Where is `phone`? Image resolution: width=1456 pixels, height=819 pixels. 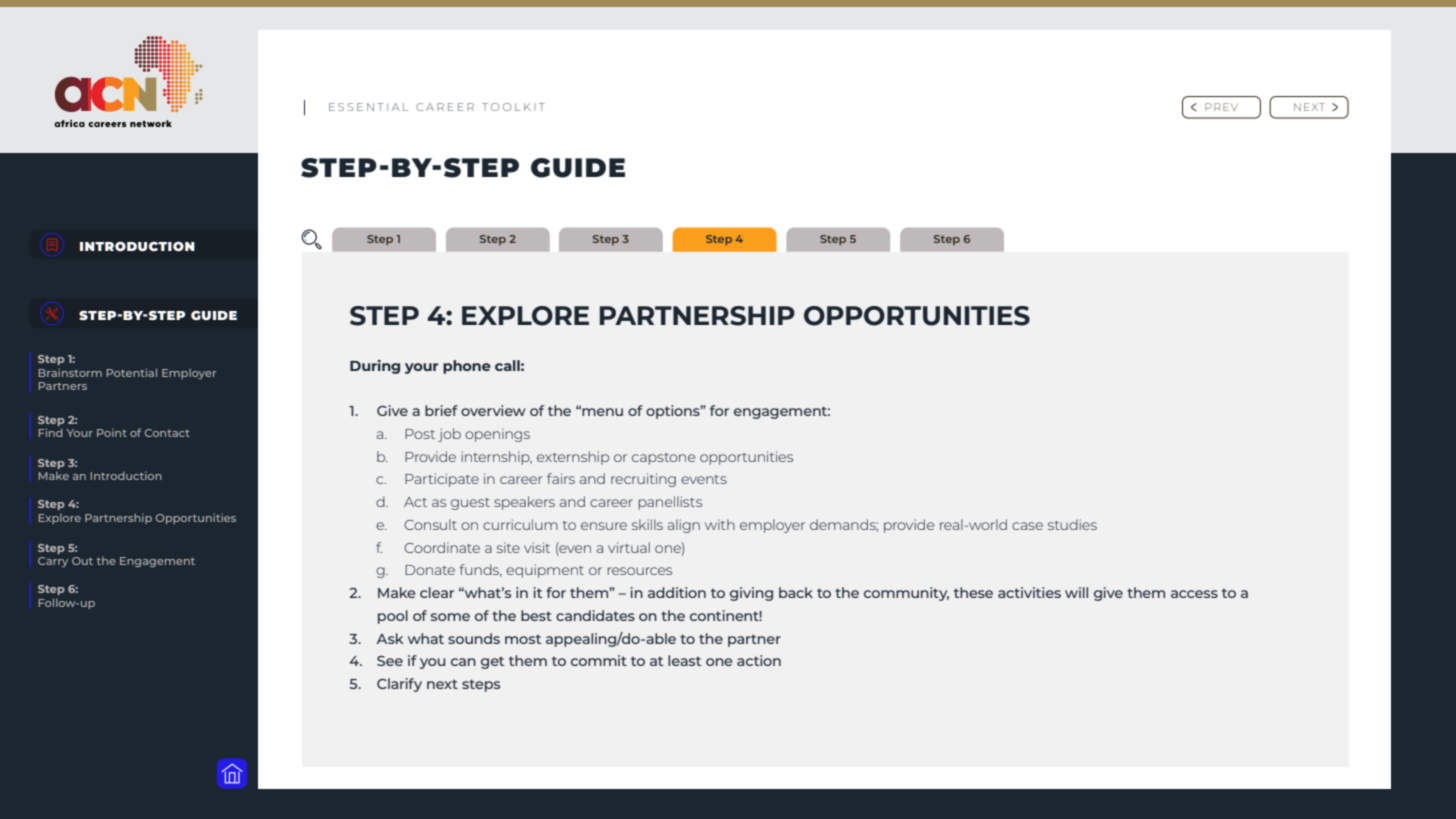 phone is located at coordinates (467, 367).
